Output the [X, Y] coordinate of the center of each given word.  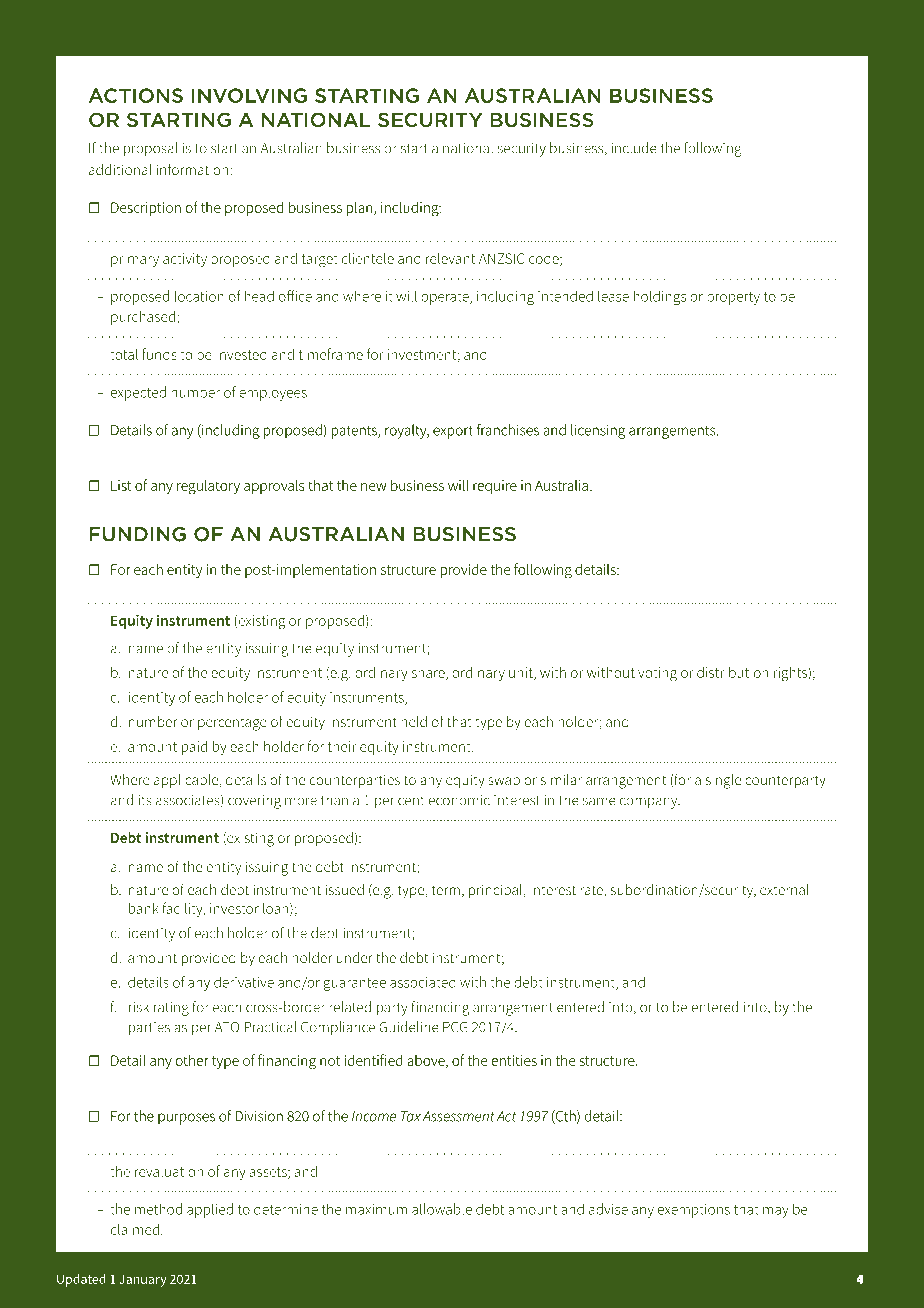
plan [361, 209]
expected [138, 393]
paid [194, 747]
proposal [151, 149]
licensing [598, 431]
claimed [135, 1229]
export [453, 432]
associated [423, 982]
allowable [442, 1209]
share [429, 673]
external [784, 889]
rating [171, 1009]
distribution [732, 672]
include [634, 148]
